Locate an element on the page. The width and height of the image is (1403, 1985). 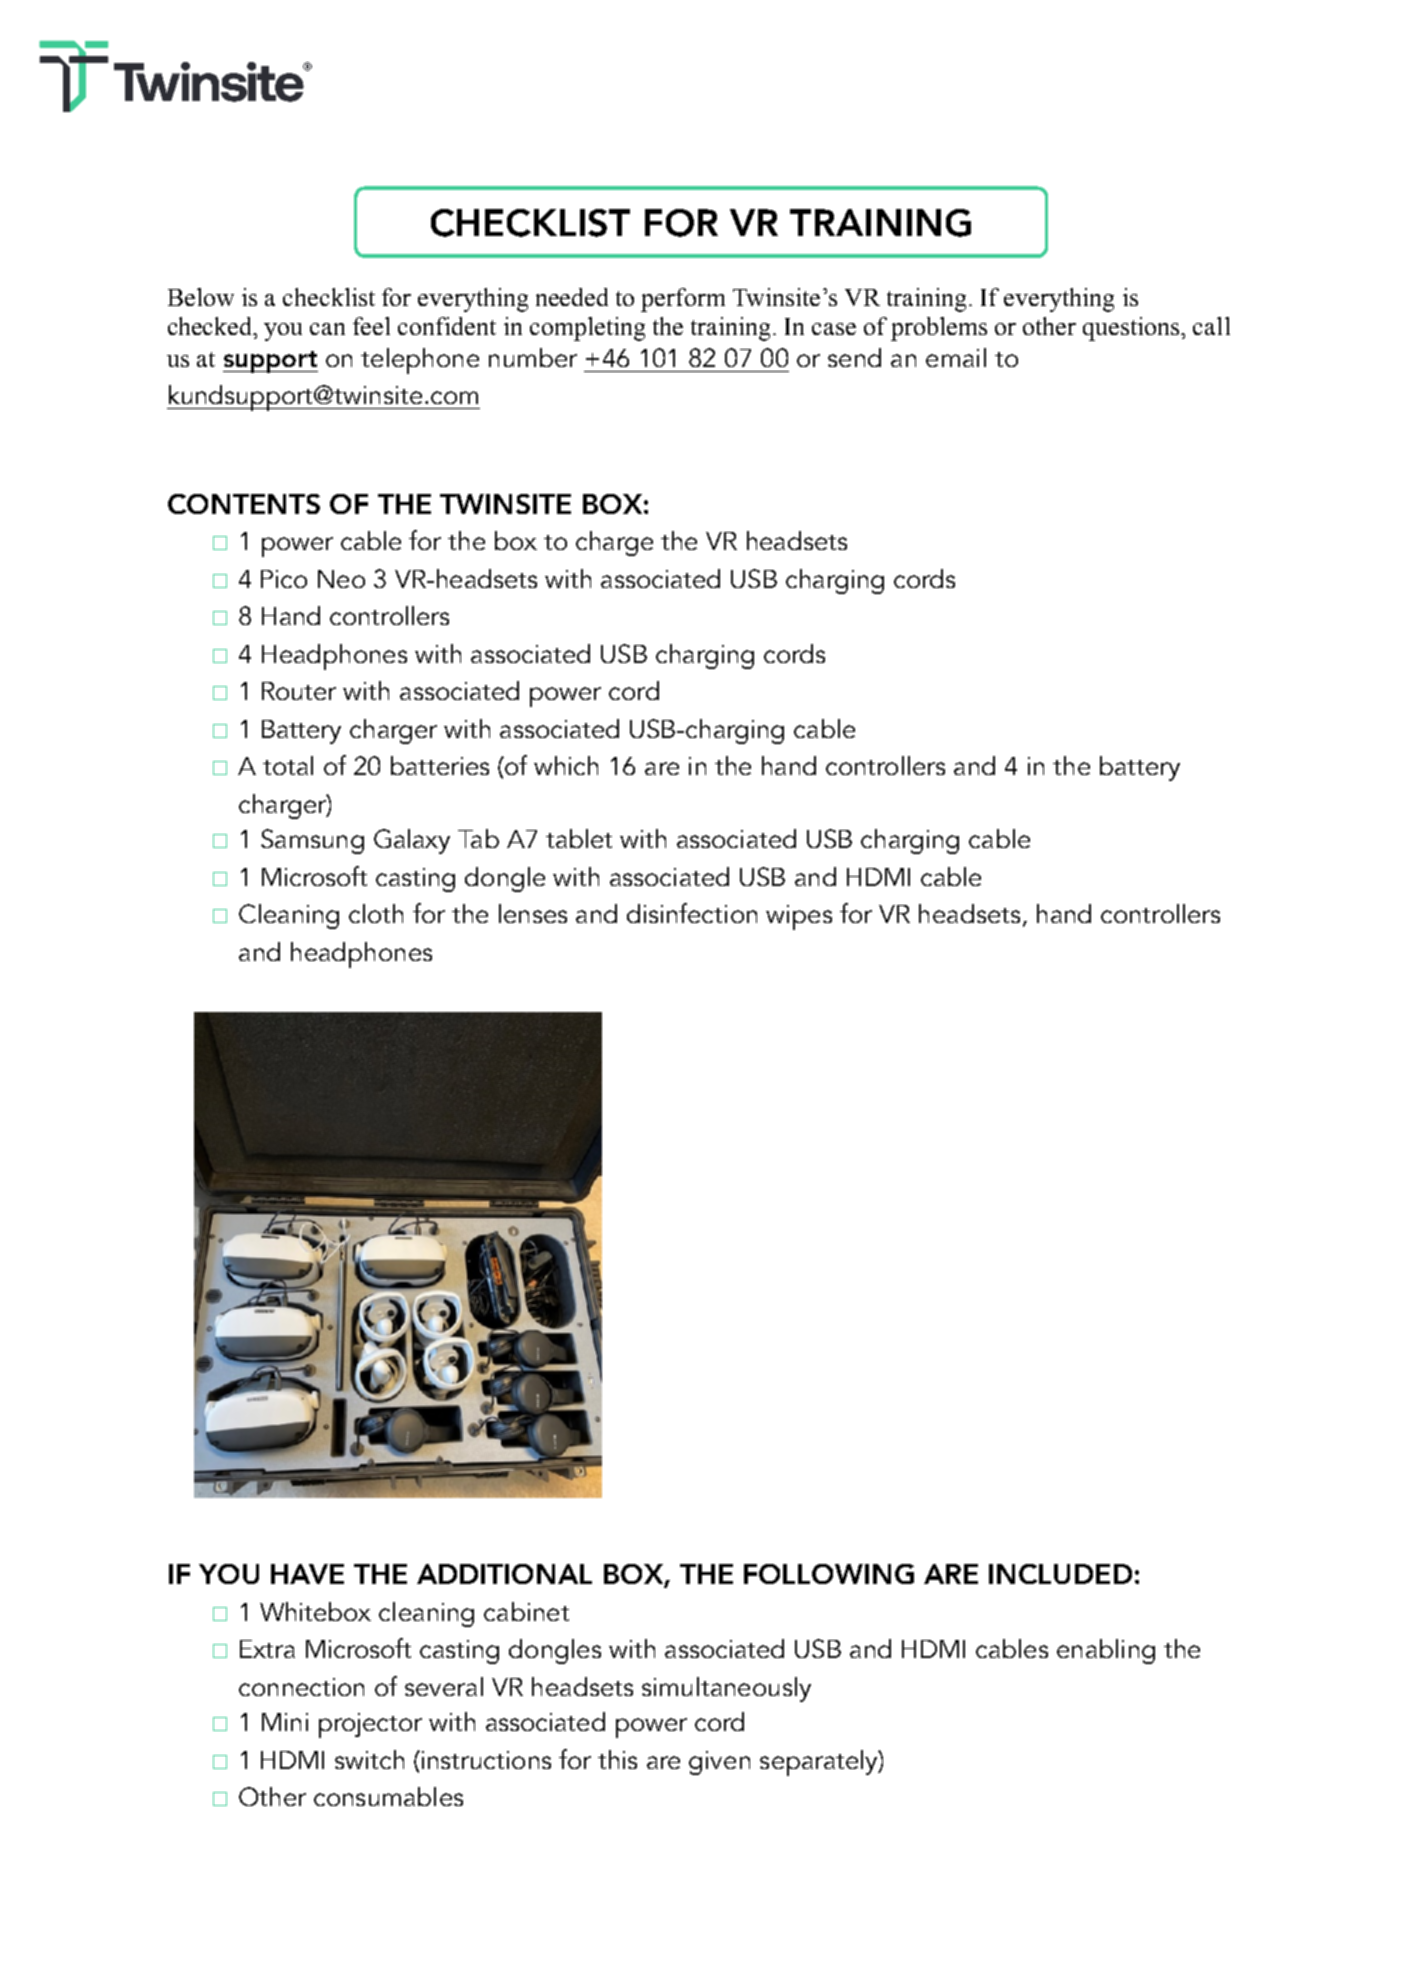
questions is located at coordinates (1132, 329).
